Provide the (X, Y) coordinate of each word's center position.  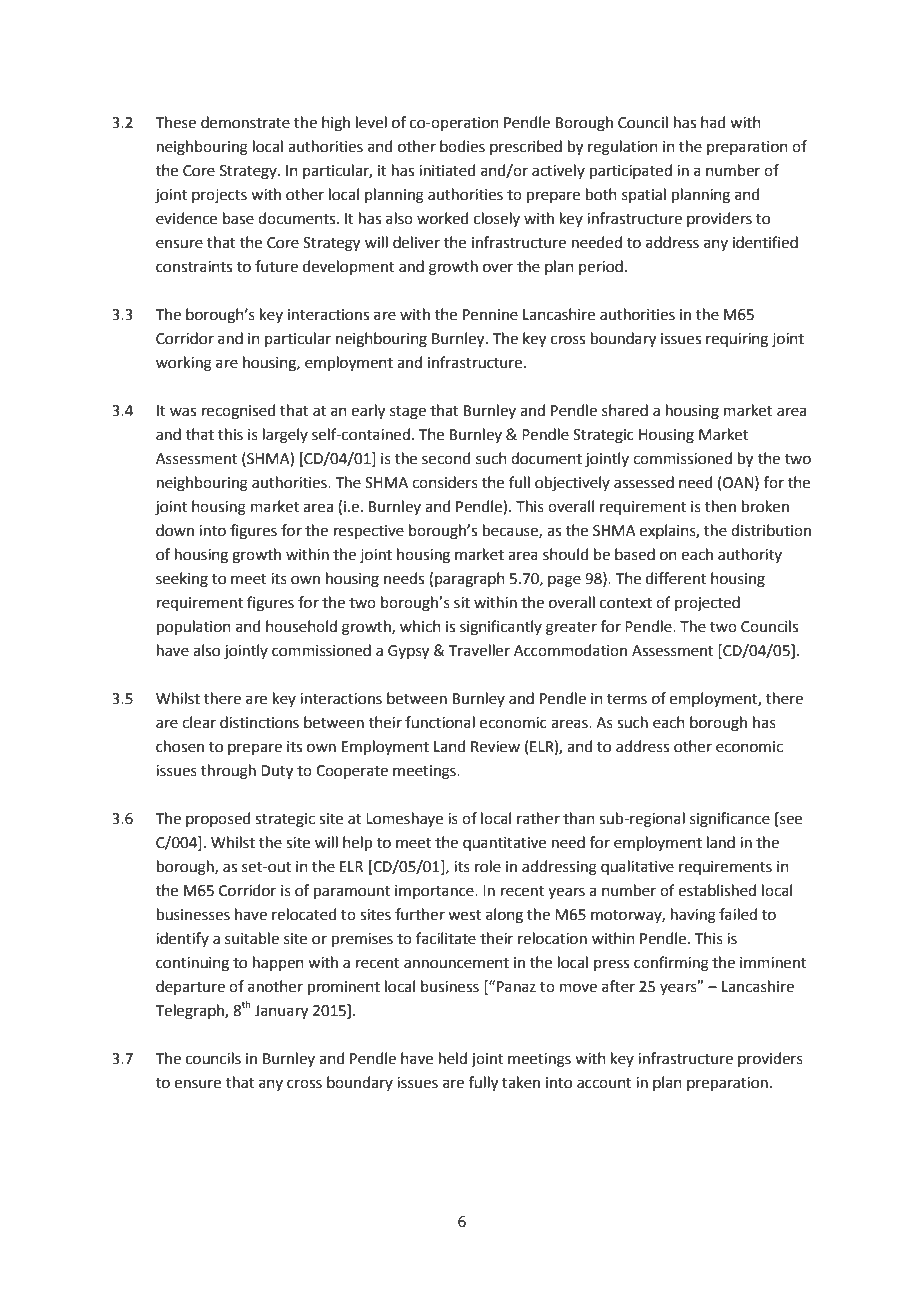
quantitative (504, 844)
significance (730, 820)
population (194, 627)
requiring (737, 340)
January (281, 1012)
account (604, 1083)
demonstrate (245, 122)
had (713, 122)
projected (707, 604)
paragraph (470, 580)
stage (408, 413)
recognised (239, 412)
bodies (462, 146)
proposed (218, 819)
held (453, 1058)
